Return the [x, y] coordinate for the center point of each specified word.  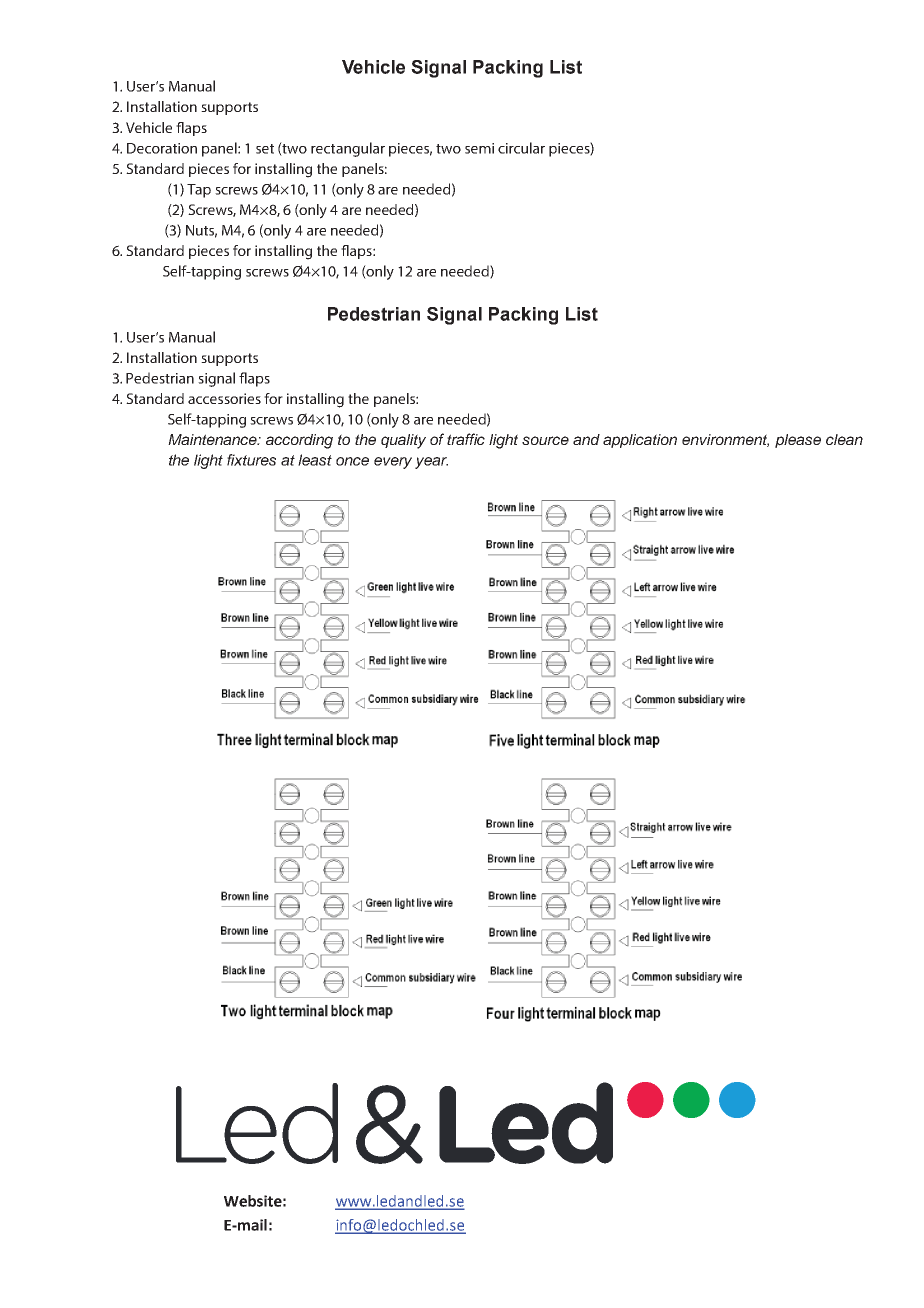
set [265, 149]
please [798, 441]
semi [479, 148]
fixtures [251, 460]
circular [521, 148]
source [545, 440]
